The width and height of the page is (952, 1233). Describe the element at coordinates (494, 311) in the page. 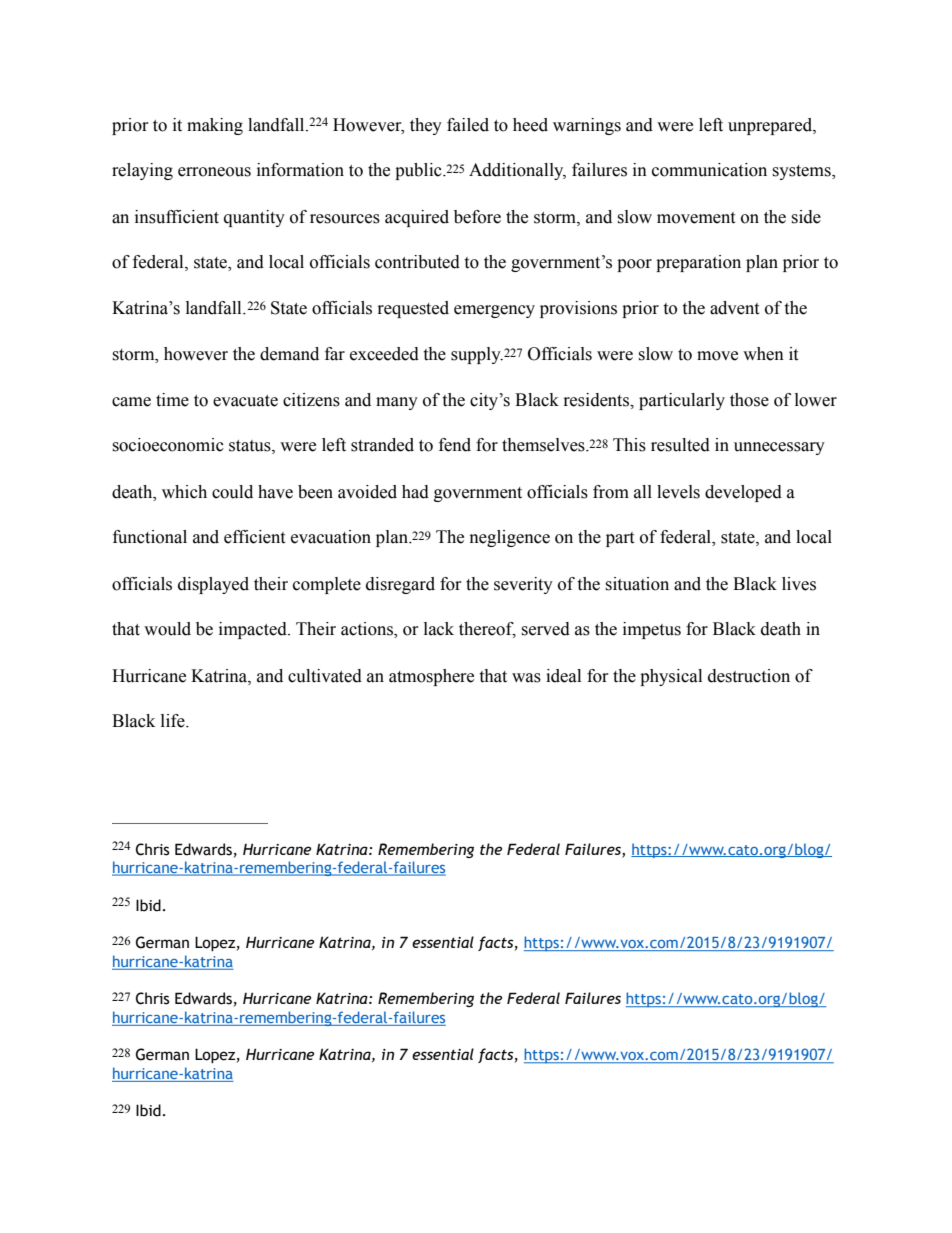

I see `emergency` at that location.
